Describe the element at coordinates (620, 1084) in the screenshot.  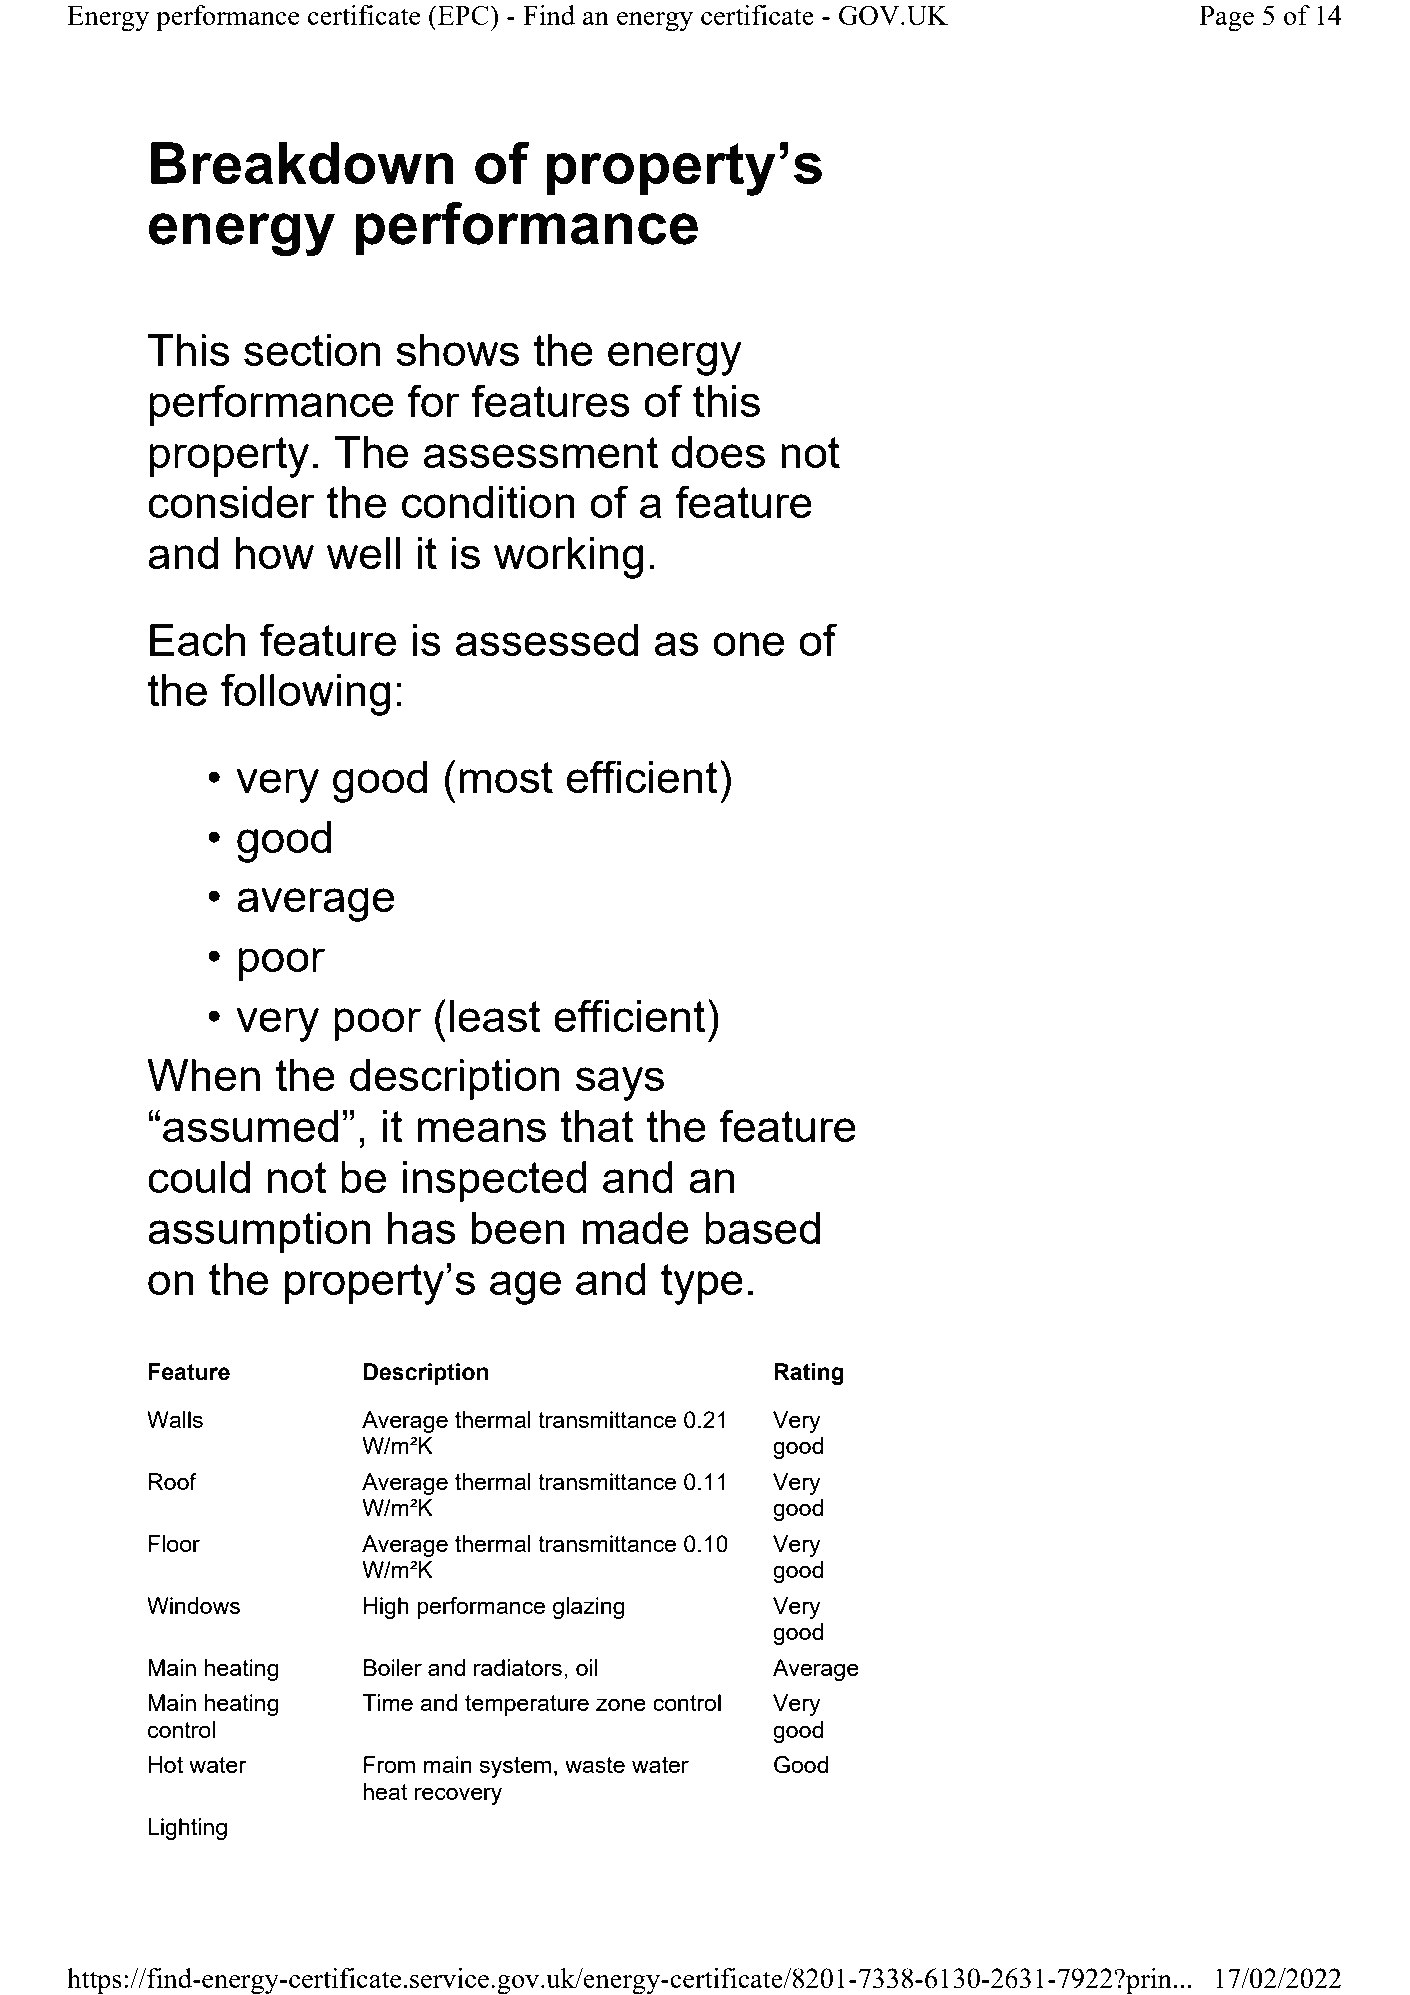
I see `says` at that location.
